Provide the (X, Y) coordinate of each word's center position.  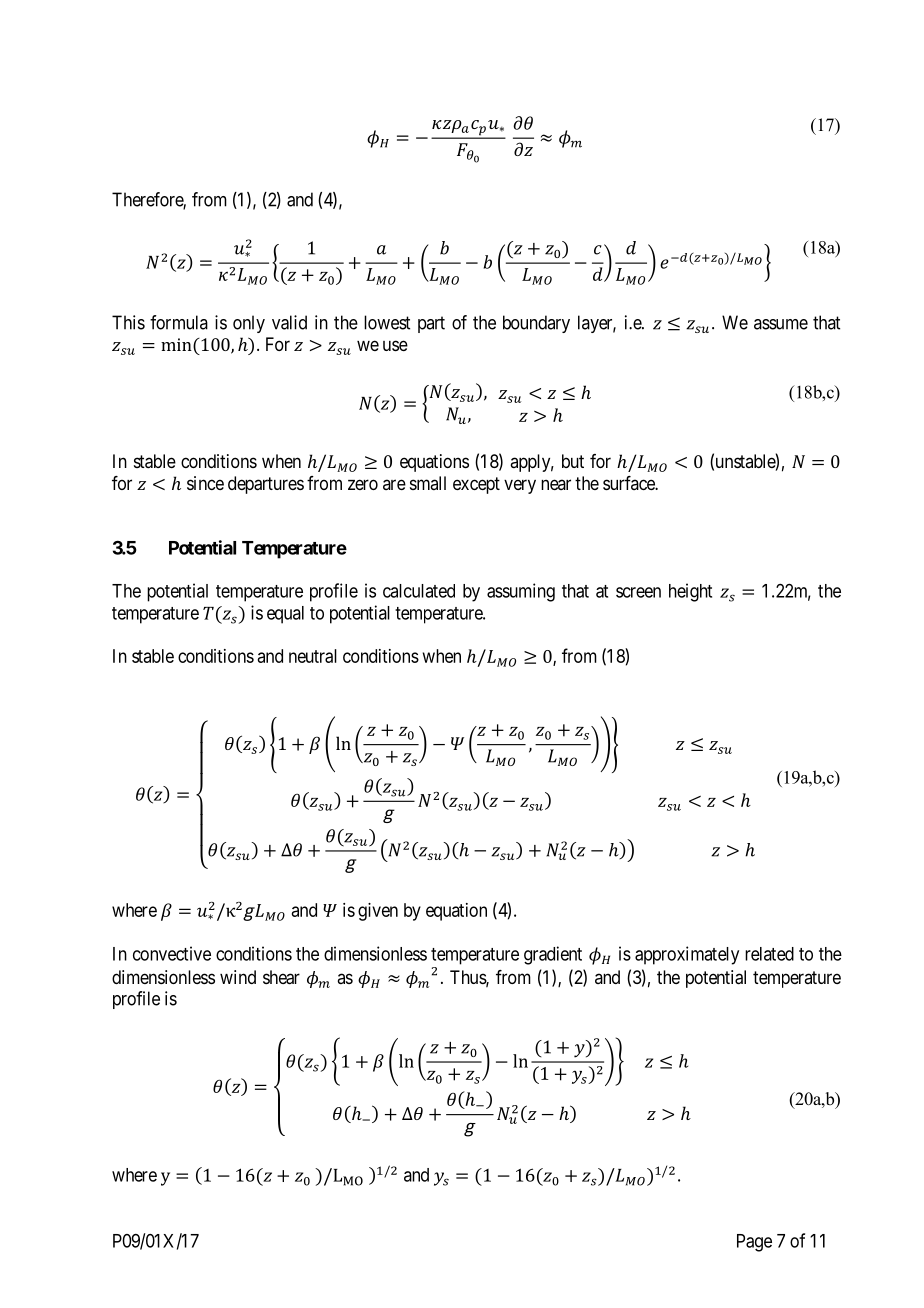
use (395, 345)
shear (281, 977)
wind (238, 977)
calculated (419, 591)
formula (179, 322)
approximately (687, 955)
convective (172, 953)
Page (754, 1243)
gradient (553, 955)
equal (285, 615)
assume (781, 324)
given (378, 912)
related (769, 954)
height (690, 592)
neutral (313, 656)
